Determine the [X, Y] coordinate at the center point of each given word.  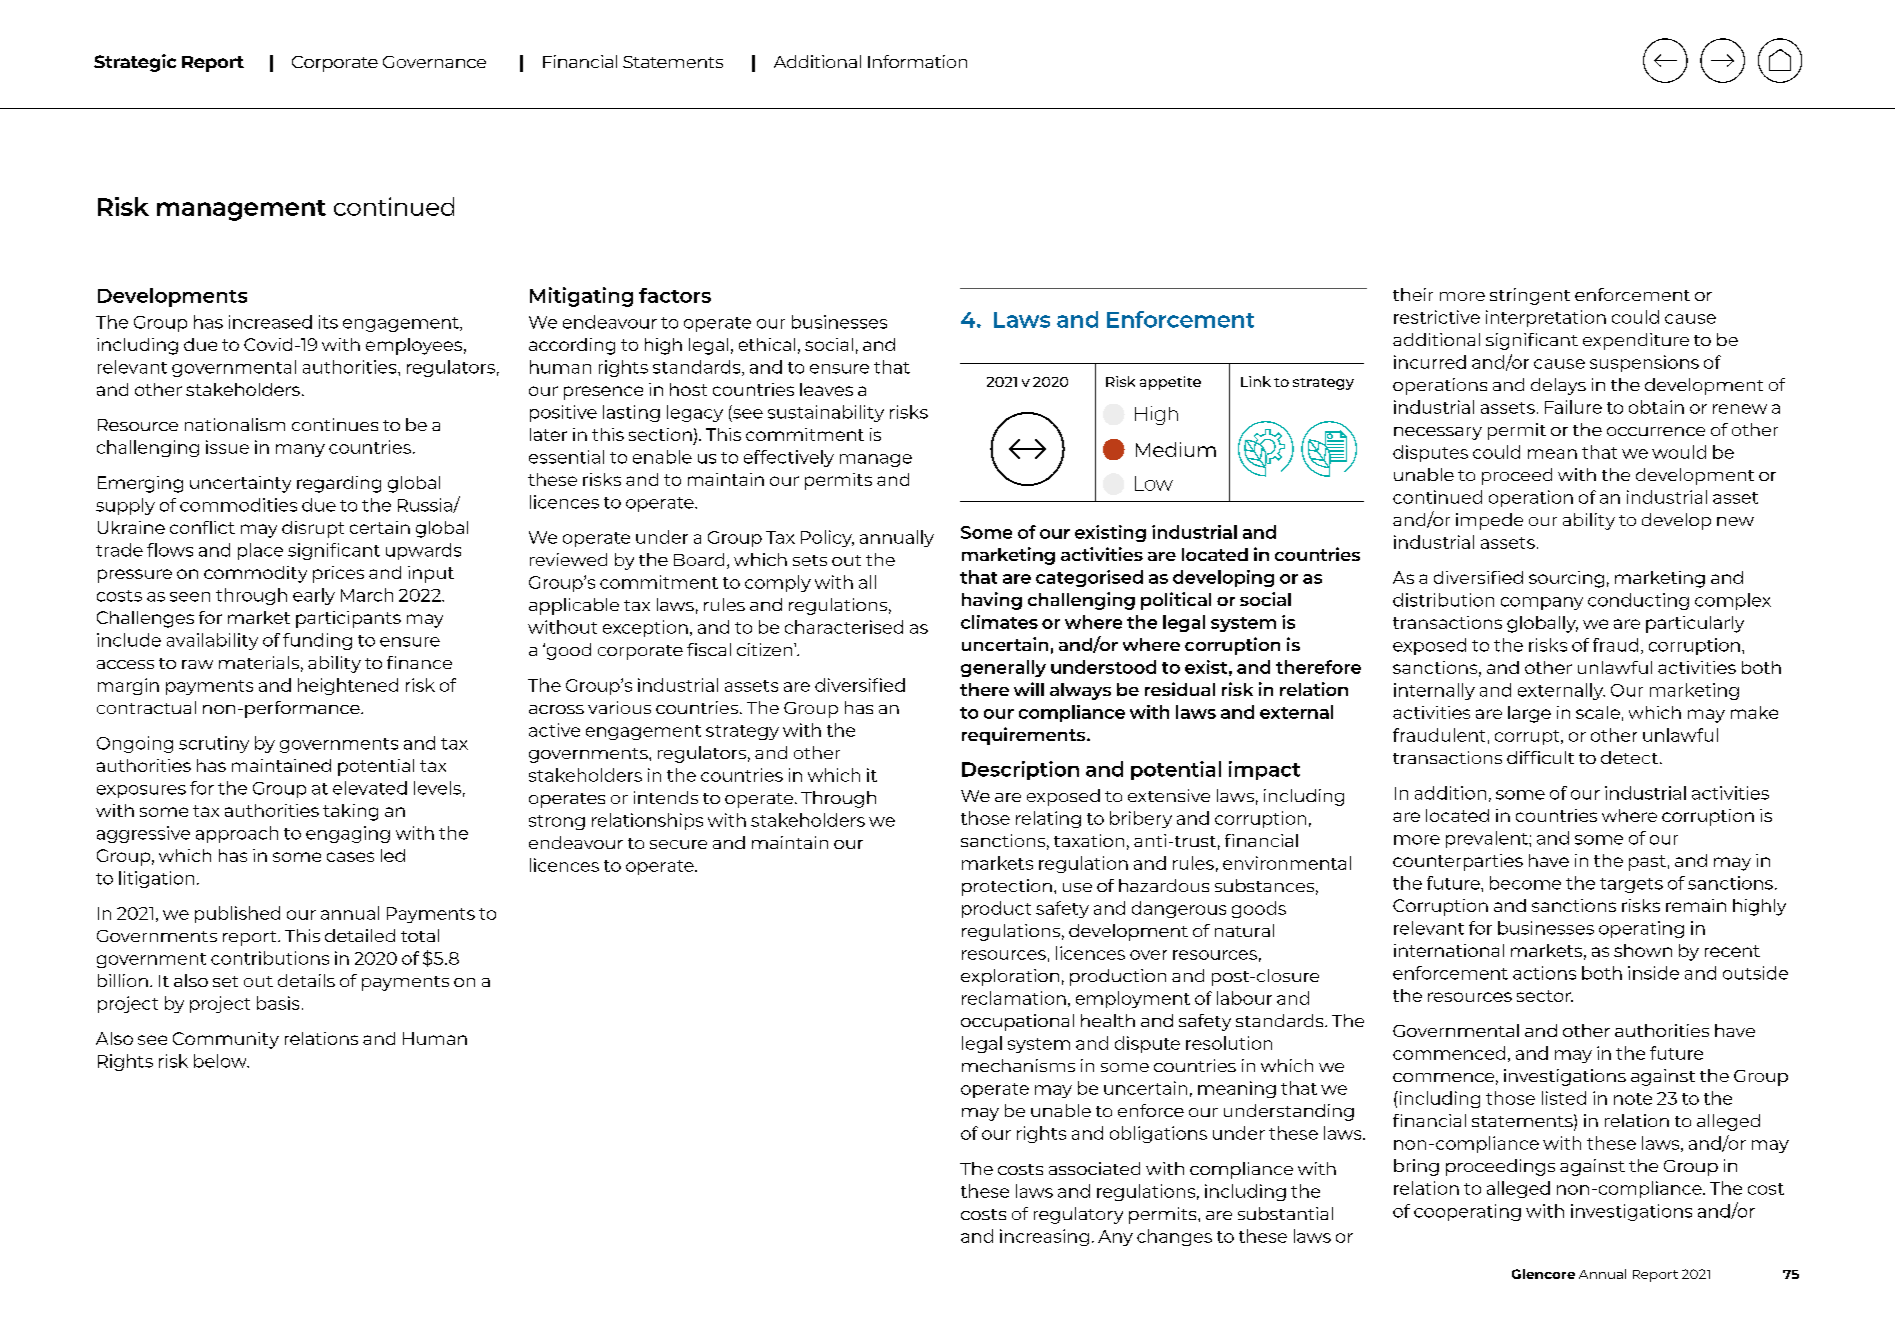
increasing [1044, 1237]
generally [1003, 668]
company [1542, 603]
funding [317, 641]
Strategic [135, 63]
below [221, 1061]
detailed [360, 935]
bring [1416, 1167]
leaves [826, 389]
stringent [1530, 296]
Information [917, 61]
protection [1007, 887]
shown [1643, 950]
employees [414, 346]
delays [1558, 386]
